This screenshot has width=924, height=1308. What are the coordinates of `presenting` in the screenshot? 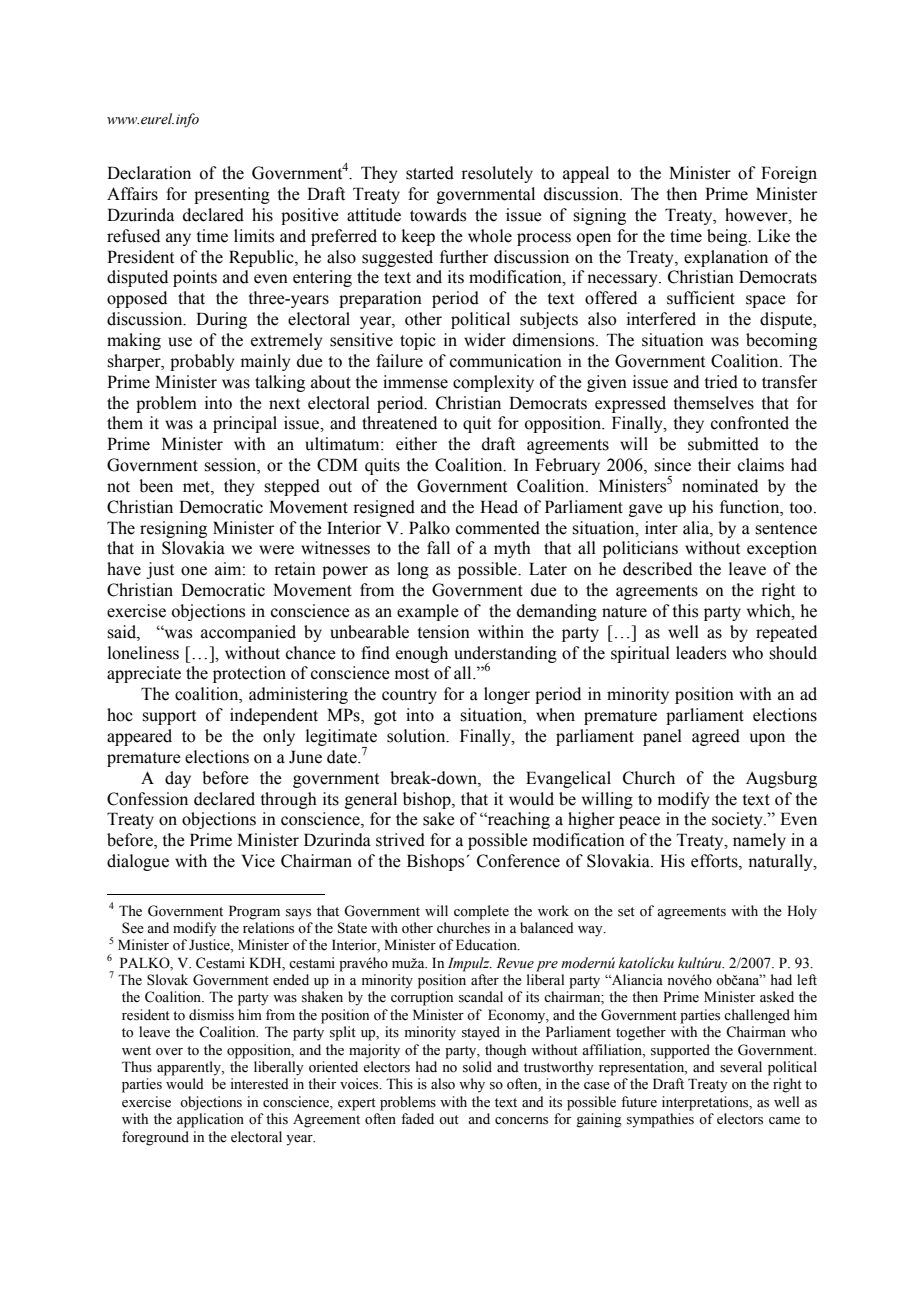 It's located at (232, 195).
